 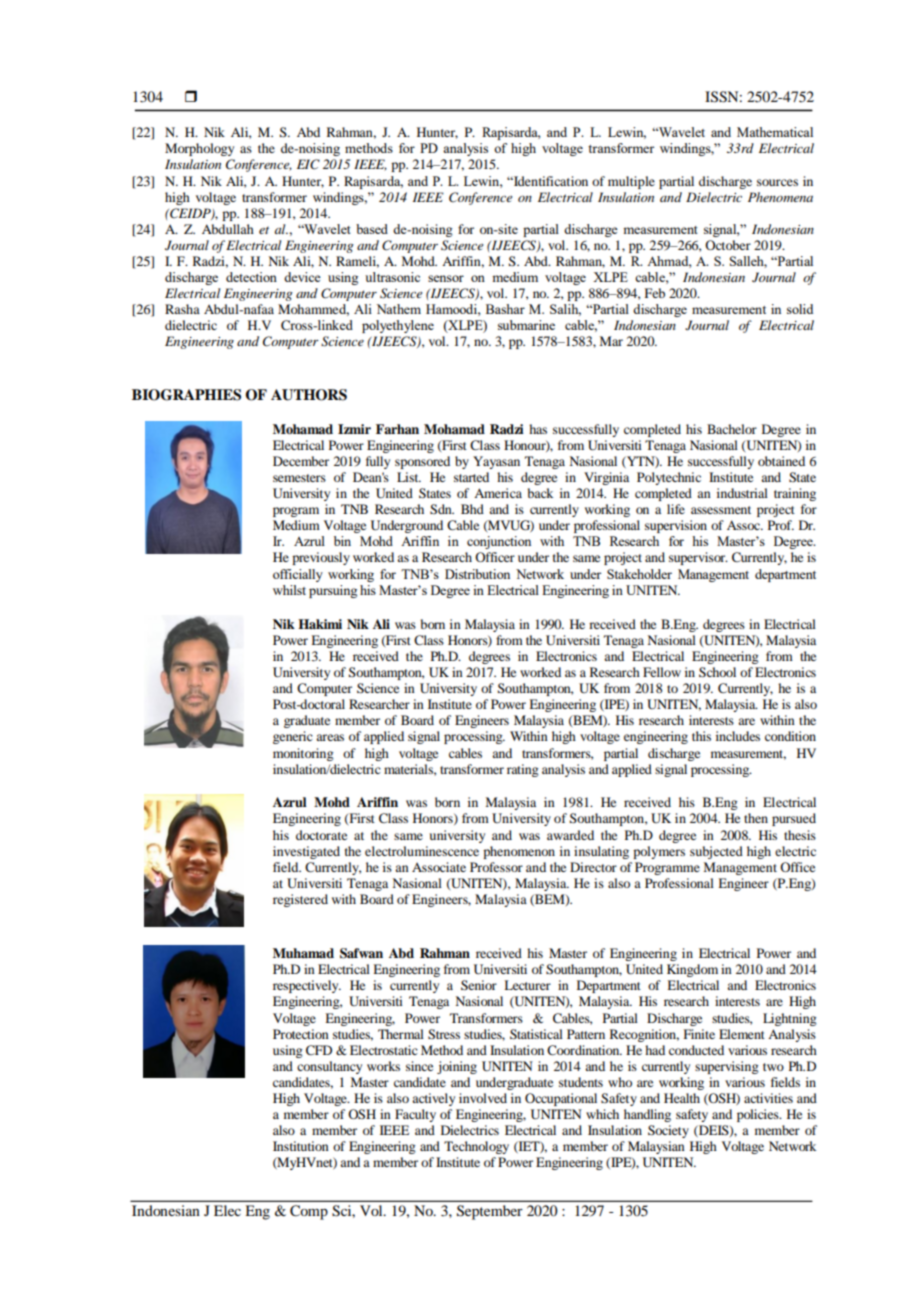 What do you see at coordinates (301, 1146) in the screenshot?
I see `Institution` at bounding box center [301, 1146].
